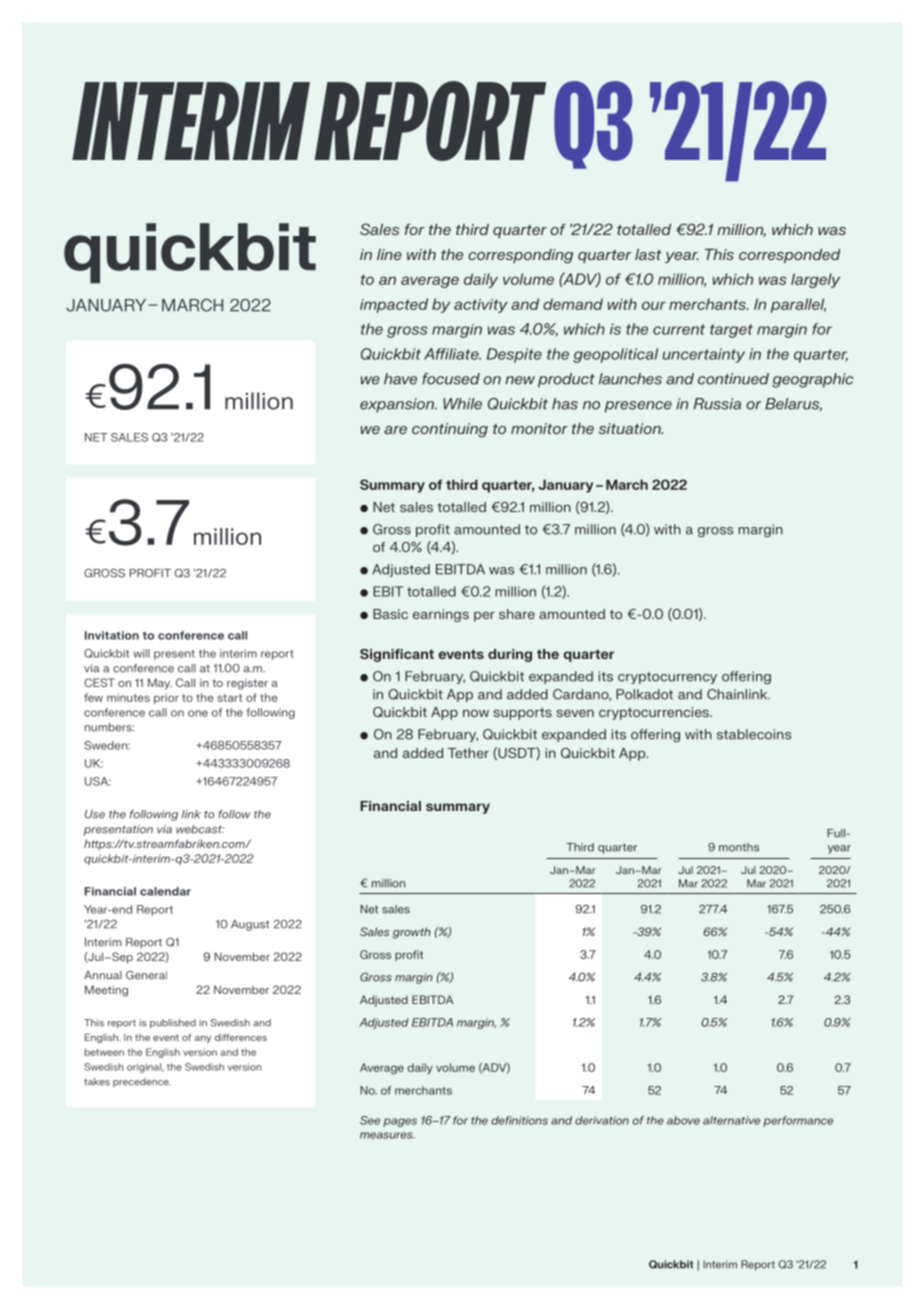  I want to click on pages, so click(400, 1122).
